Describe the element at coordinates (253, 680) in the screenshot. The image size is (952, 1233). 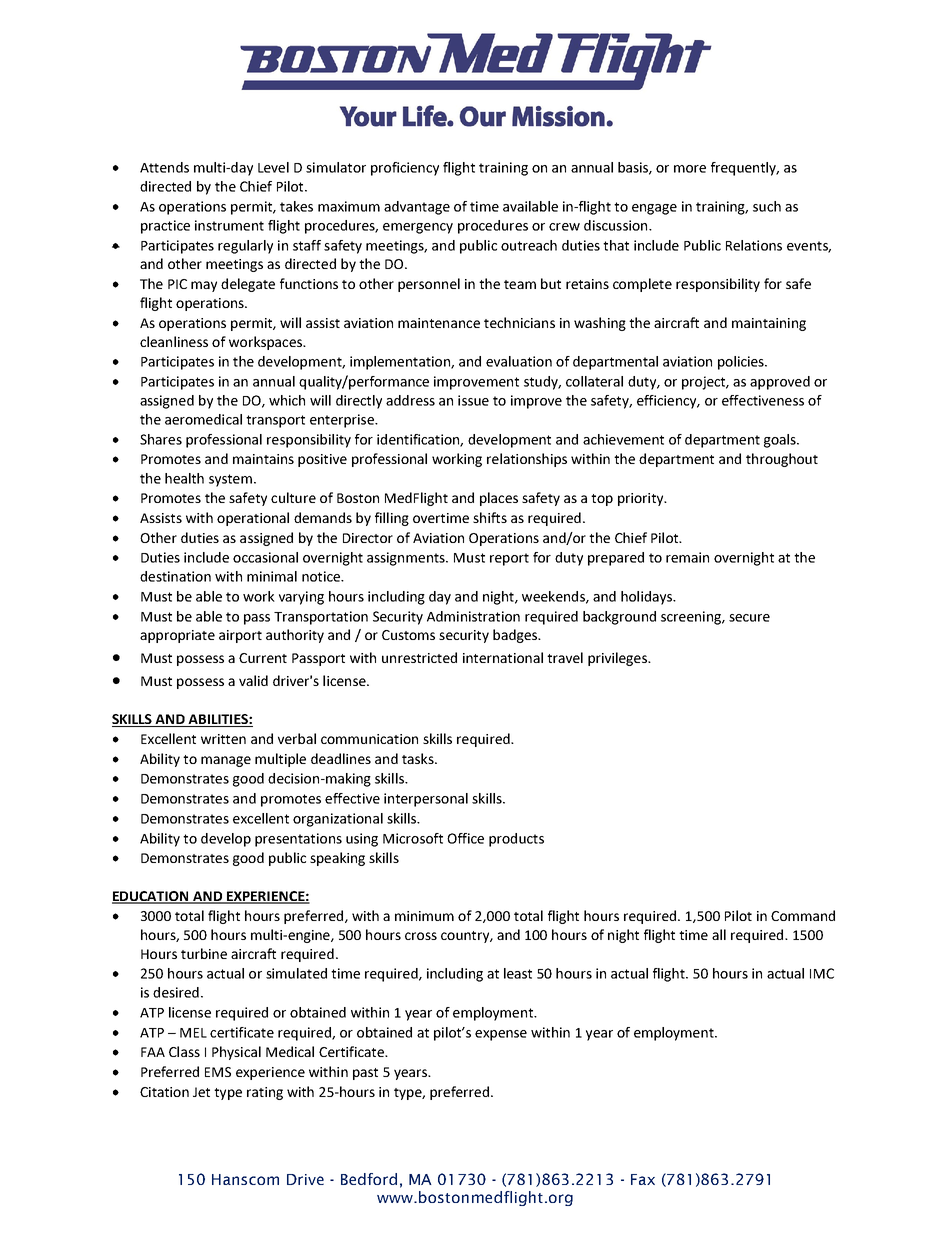
I see `valid` at that location.
